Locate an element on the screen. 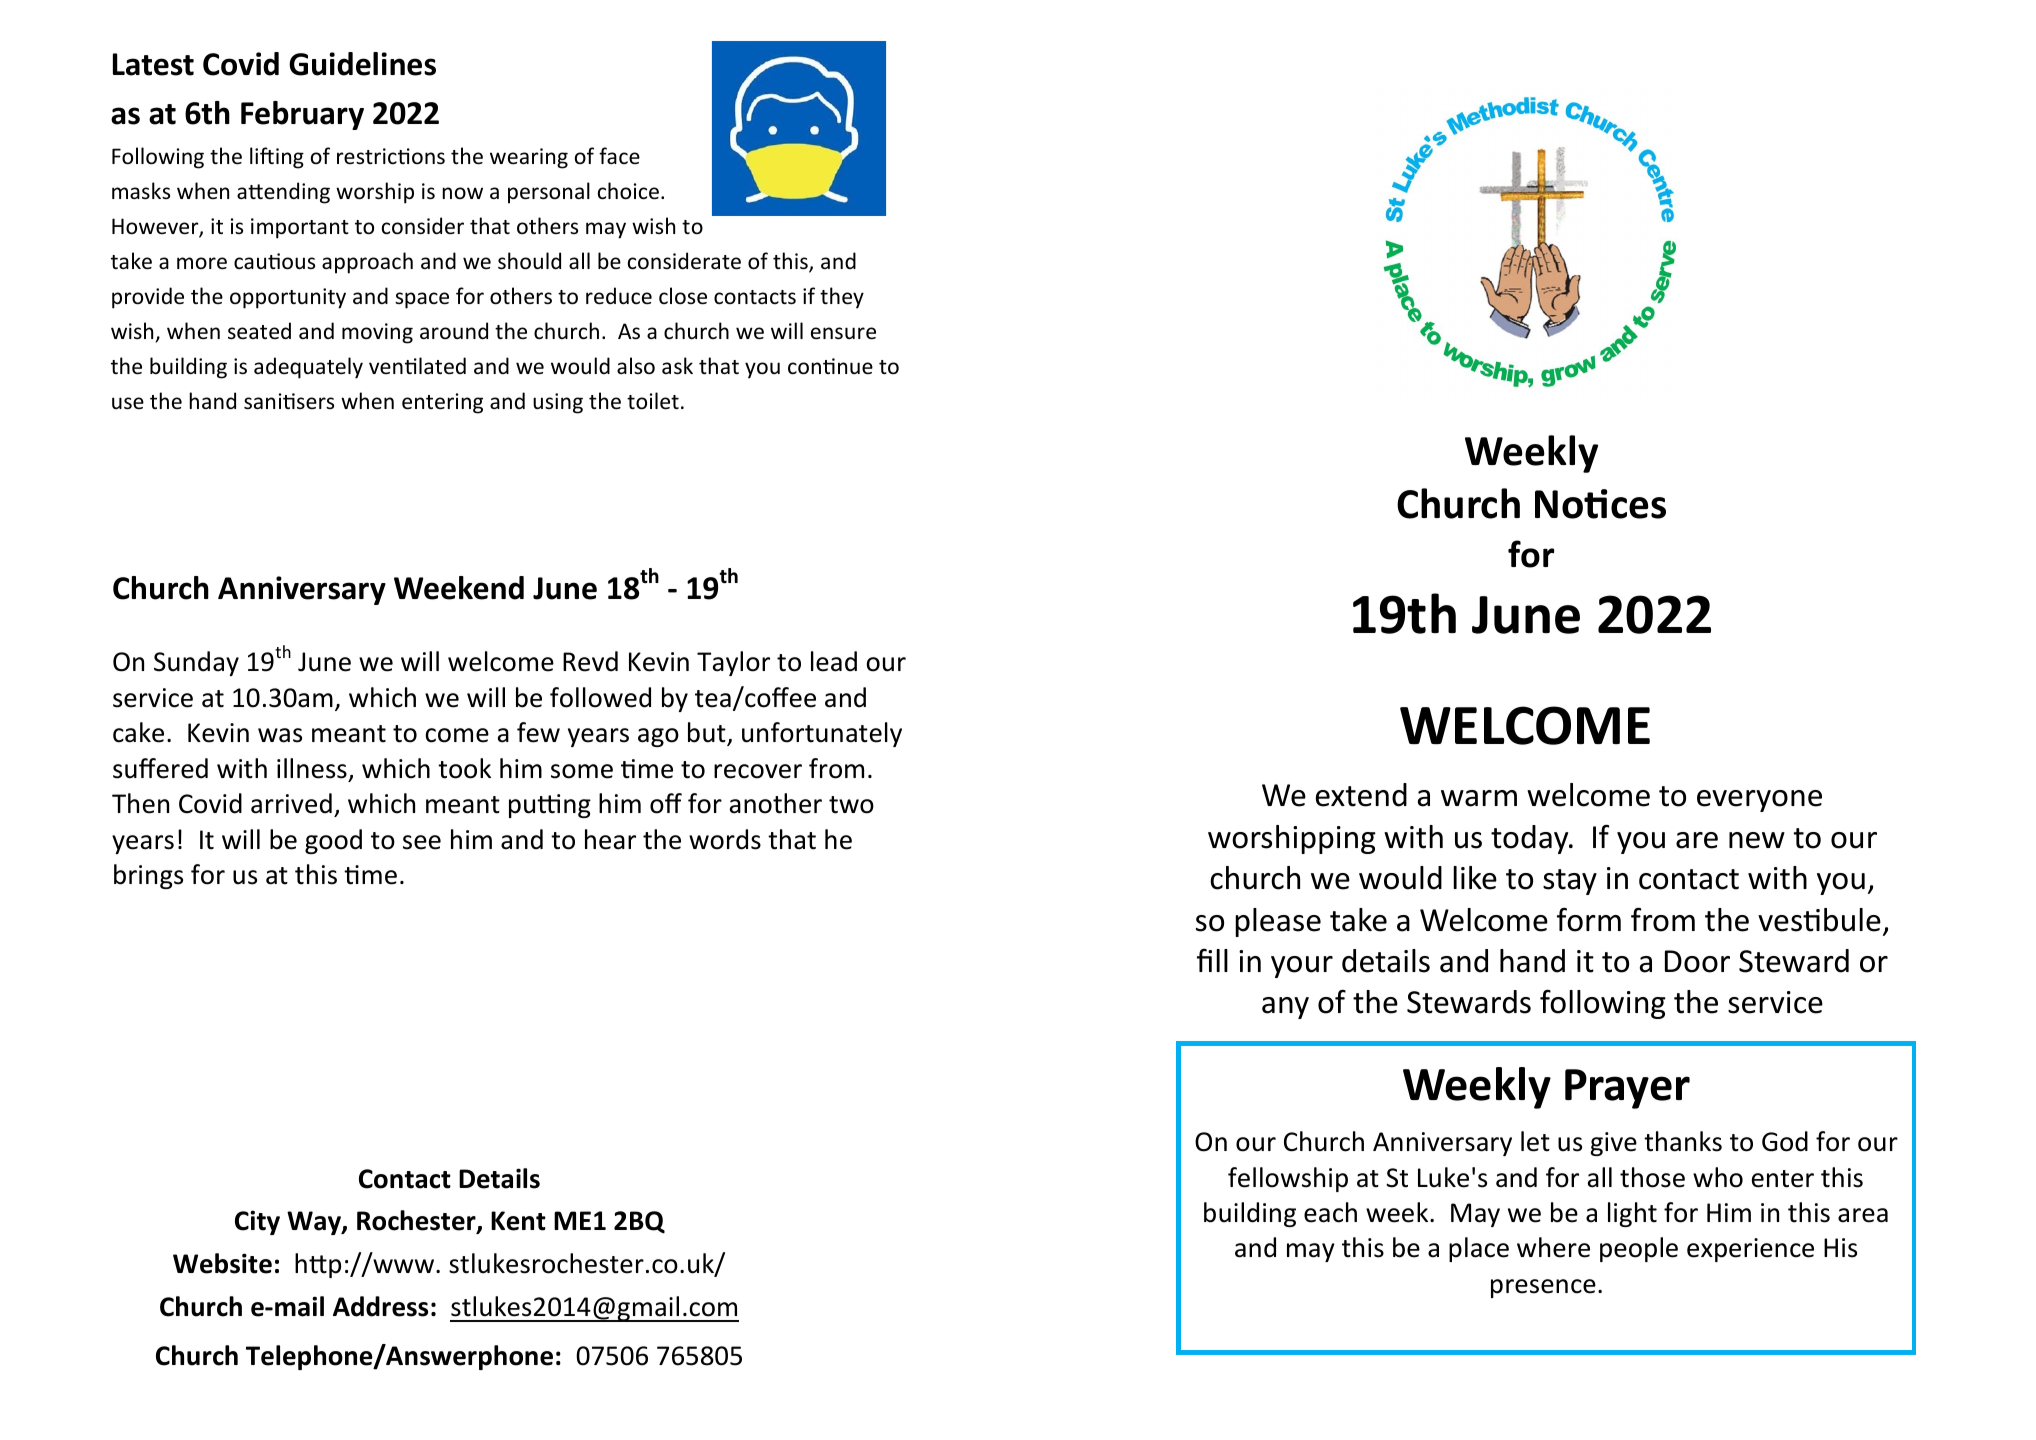 This screenshot has height=1440, width=2036. lead is located at coordinates (834, 661).
